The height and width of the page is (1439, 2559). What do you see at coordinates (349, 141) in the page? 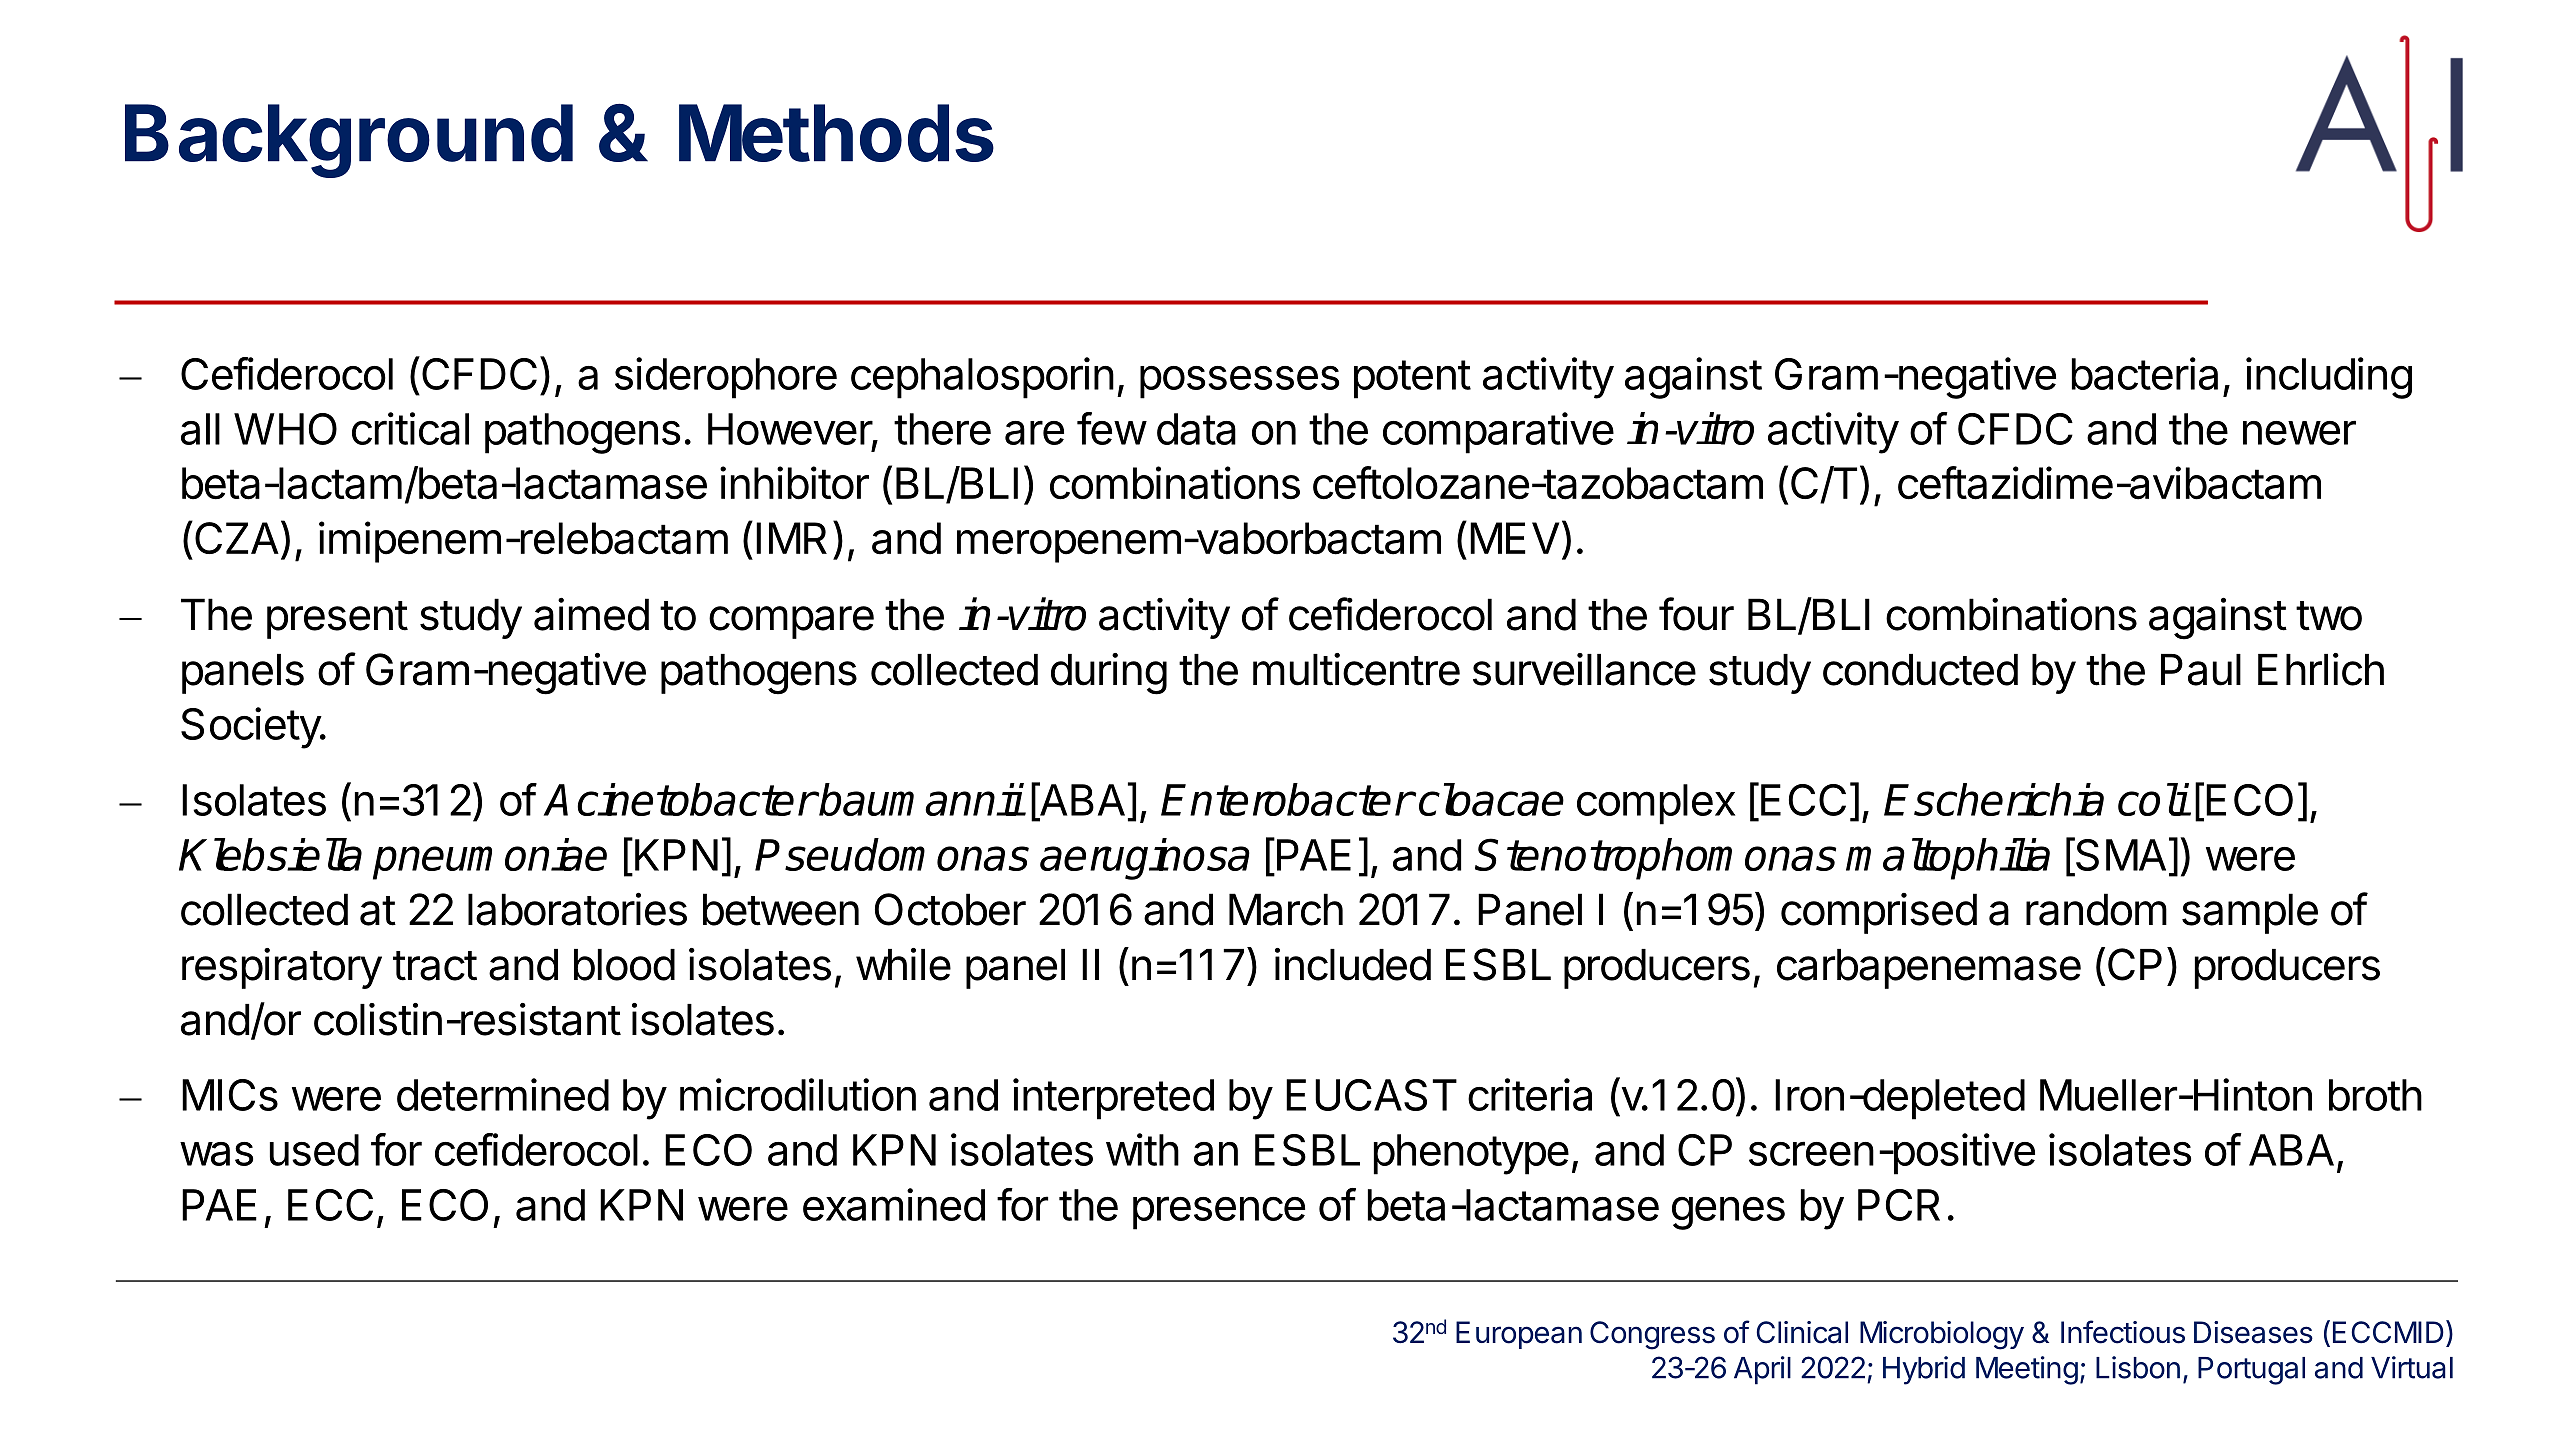
I see `Background` at bounding box center [349, 141].
